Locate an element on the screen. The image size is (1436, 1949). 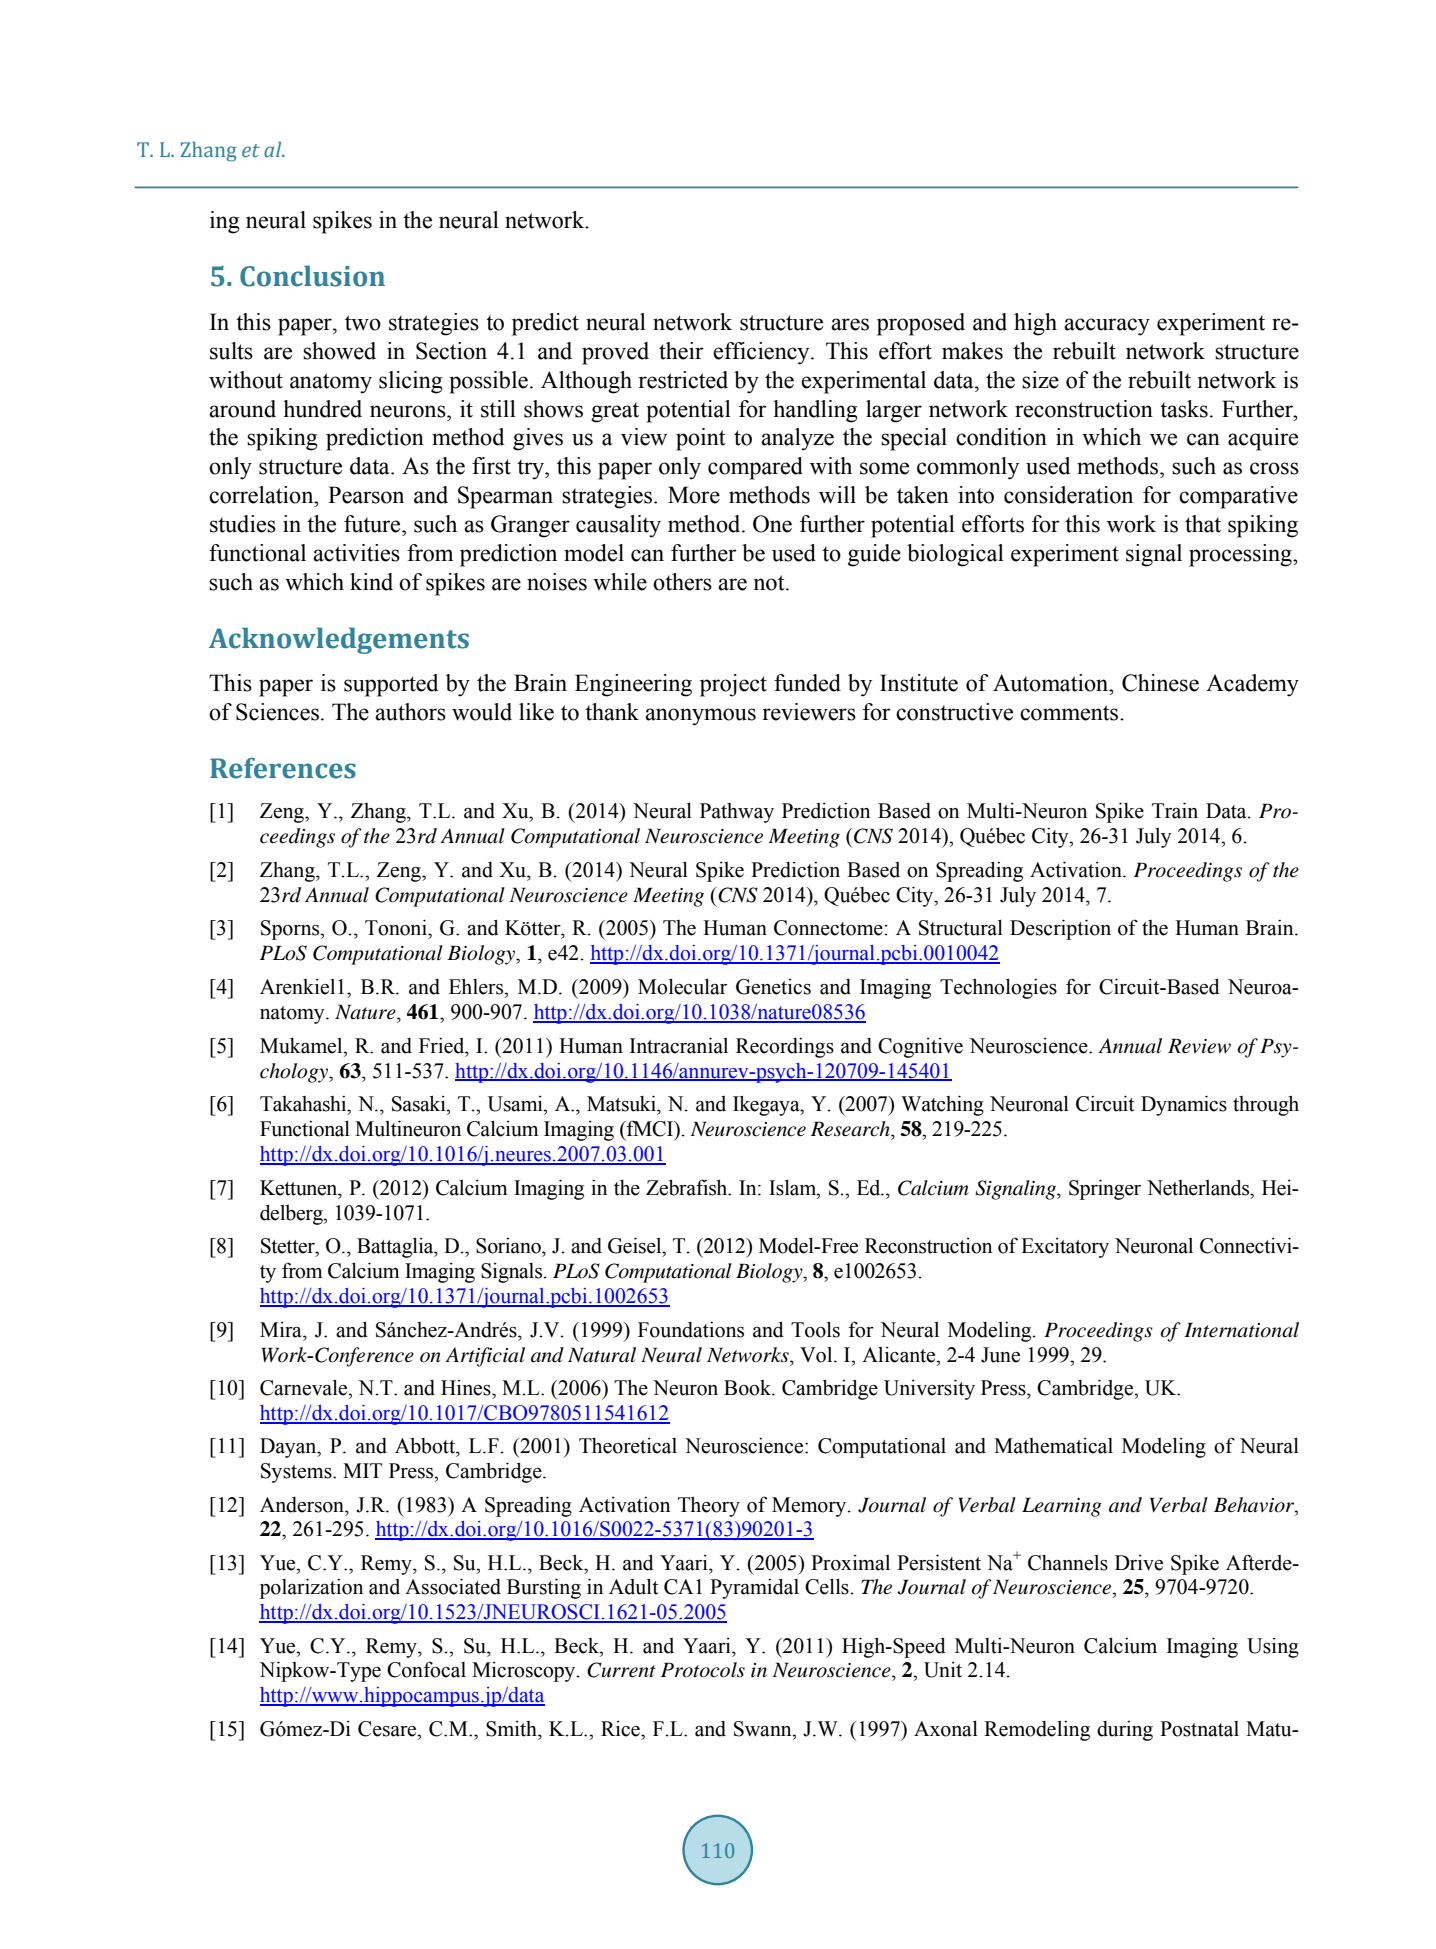
accuracy is located at coordinates (1107, 327).
